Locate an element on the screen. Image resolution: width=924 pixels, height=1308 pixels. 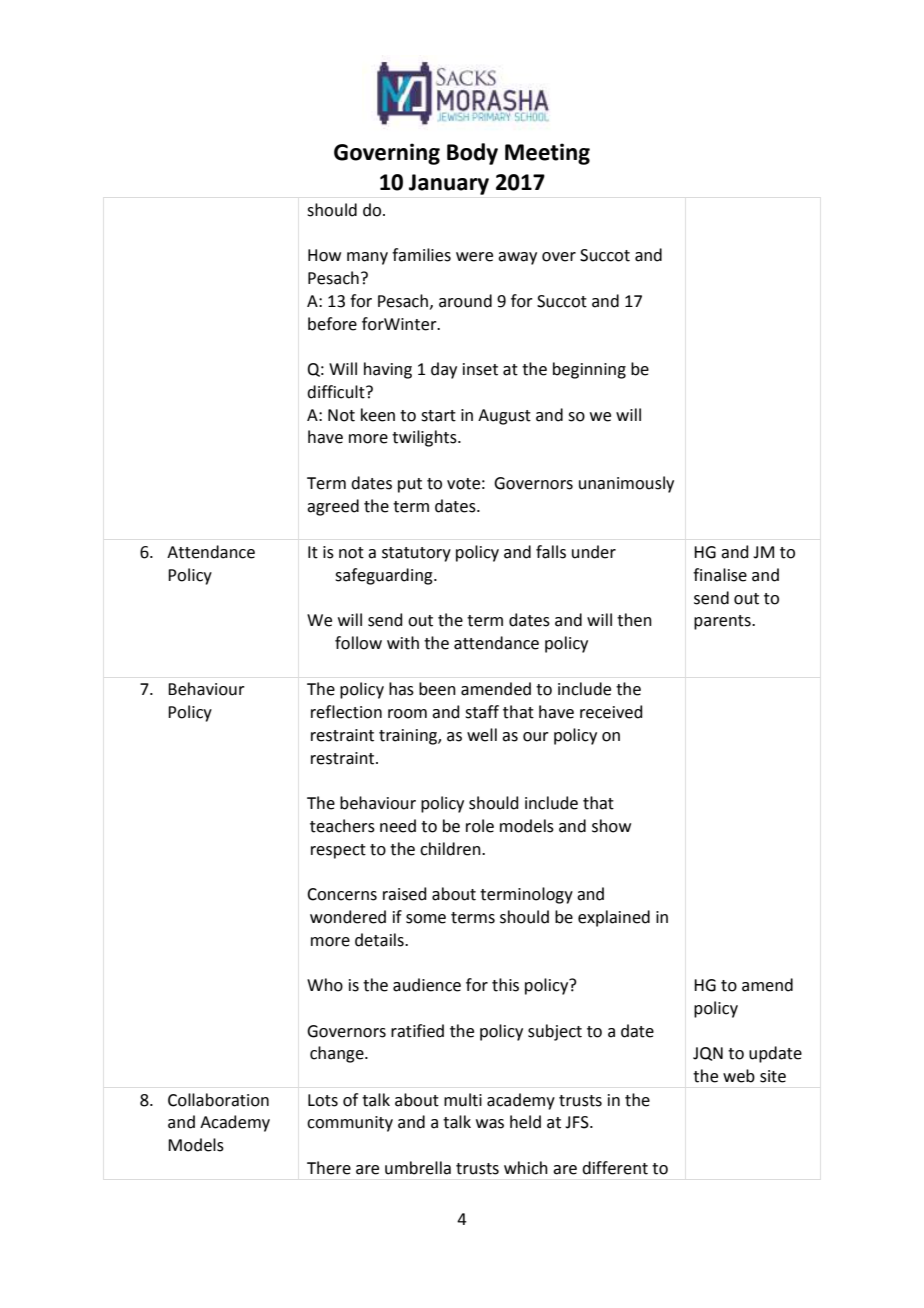
staff is located at coordinates (482, 712).
